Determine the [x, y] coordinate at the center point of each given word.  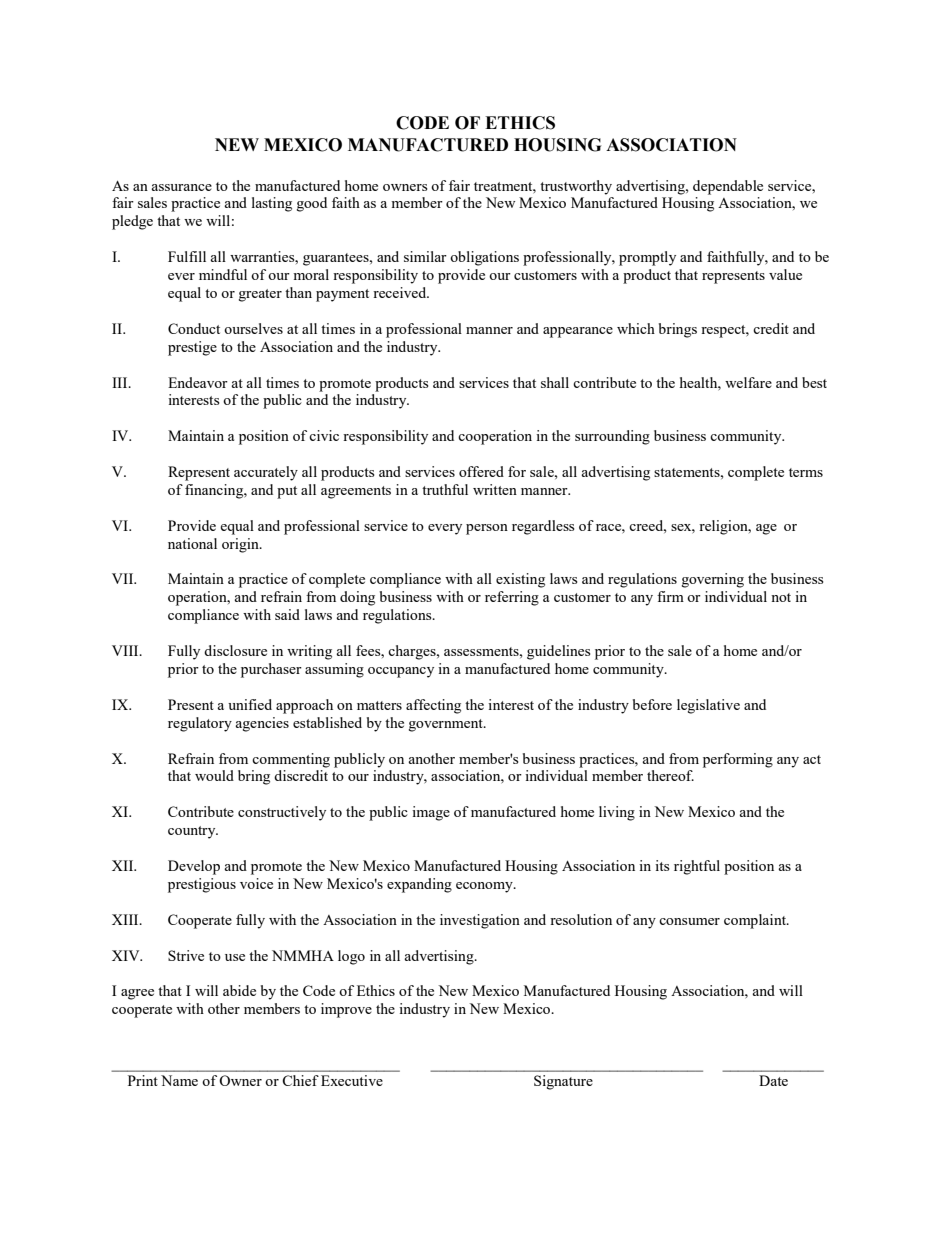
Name [179, 1080]
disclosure [235, 650]
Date [773, 1080]
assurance [181, 187]
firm [670, 596]
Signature [563, 1082]
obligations [484, 258]
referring [512, 598]
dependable [728, 187]
